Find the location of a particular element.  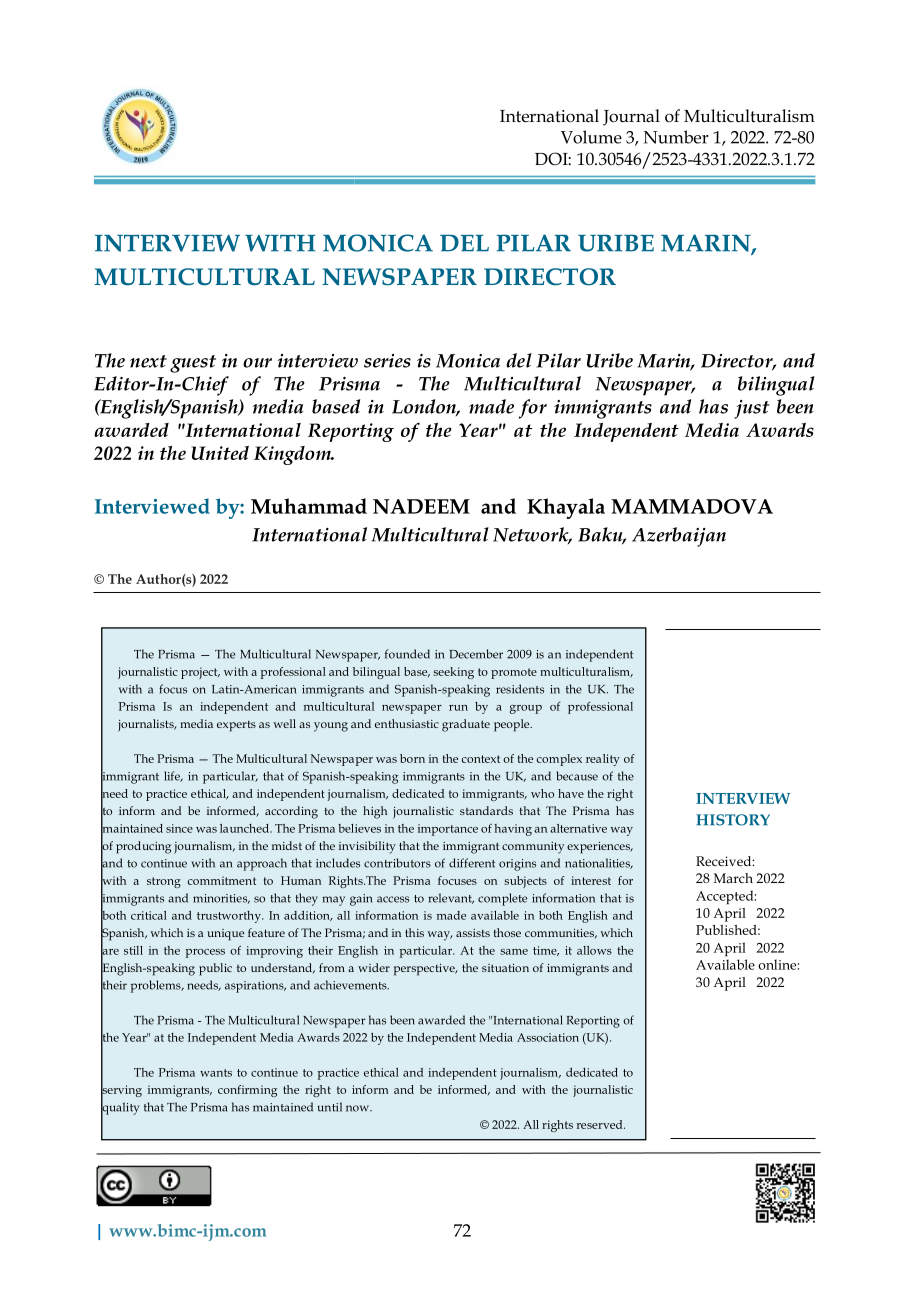

wants is located at coordinates (216, 1073).
